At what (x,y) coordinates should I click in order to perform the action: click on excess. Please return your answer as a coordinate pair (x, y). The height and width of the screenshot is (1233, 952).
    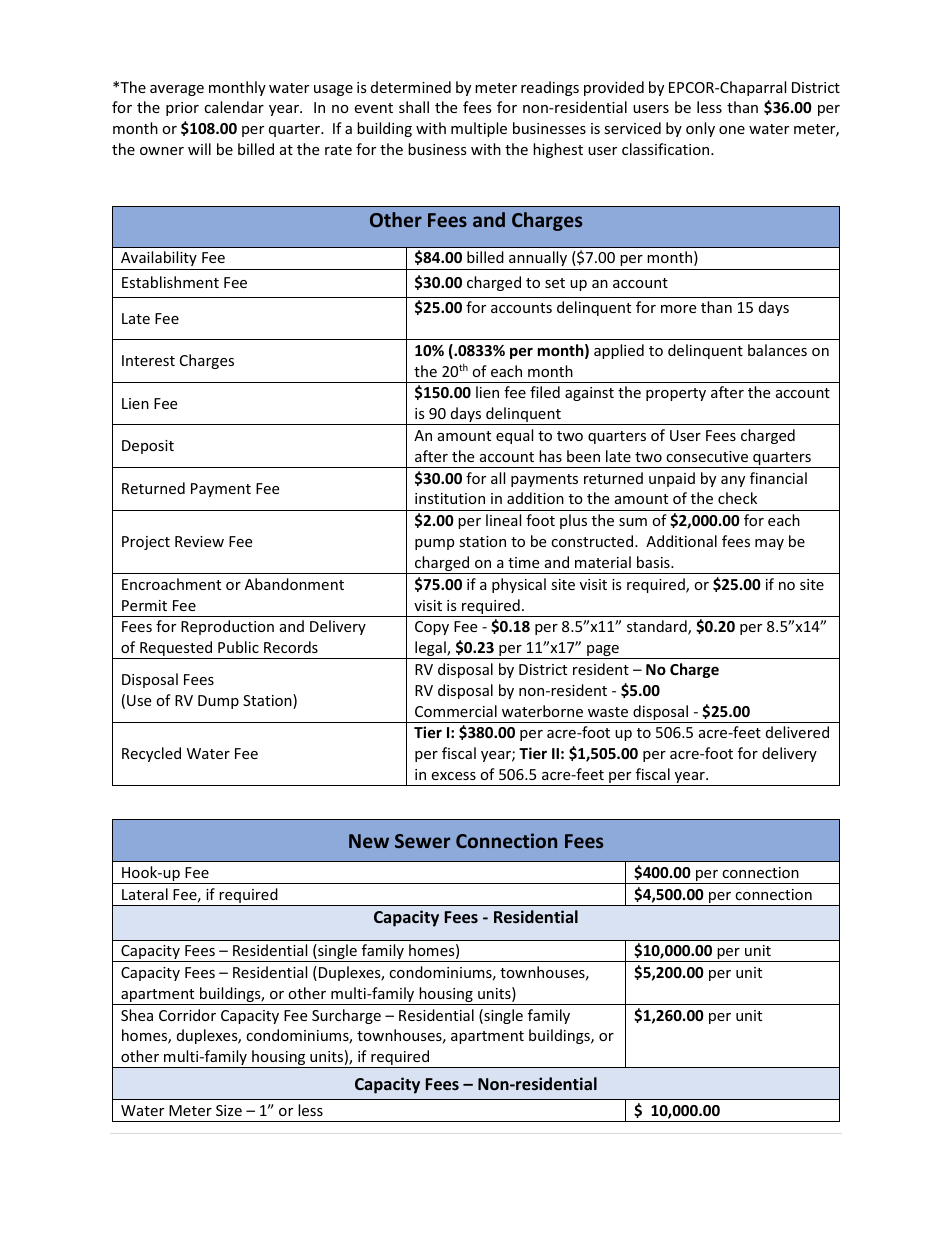
    Looking at the image, I should click on (453, 776).
